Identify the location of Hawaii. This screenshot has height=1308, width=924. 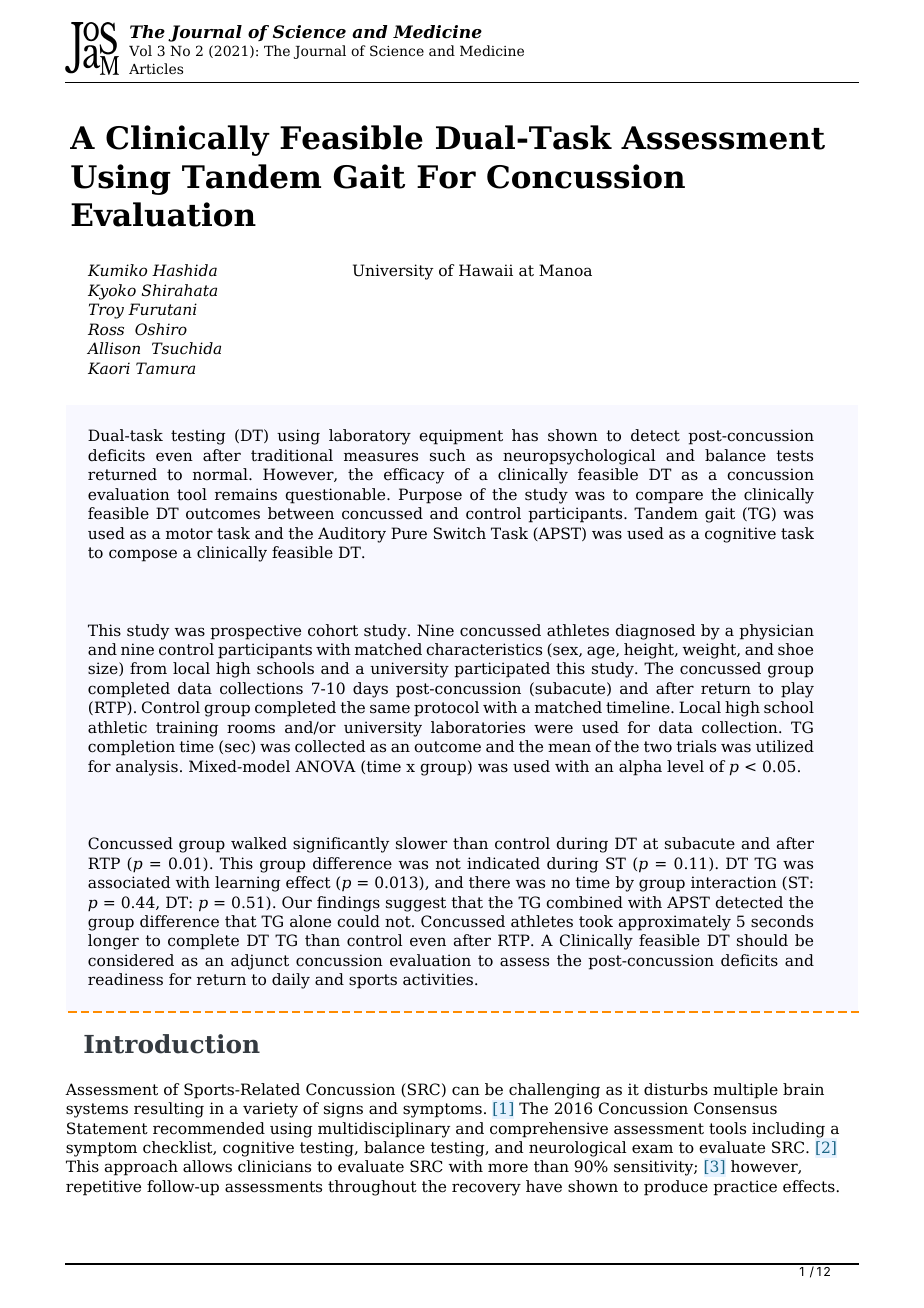
(486, 270).
